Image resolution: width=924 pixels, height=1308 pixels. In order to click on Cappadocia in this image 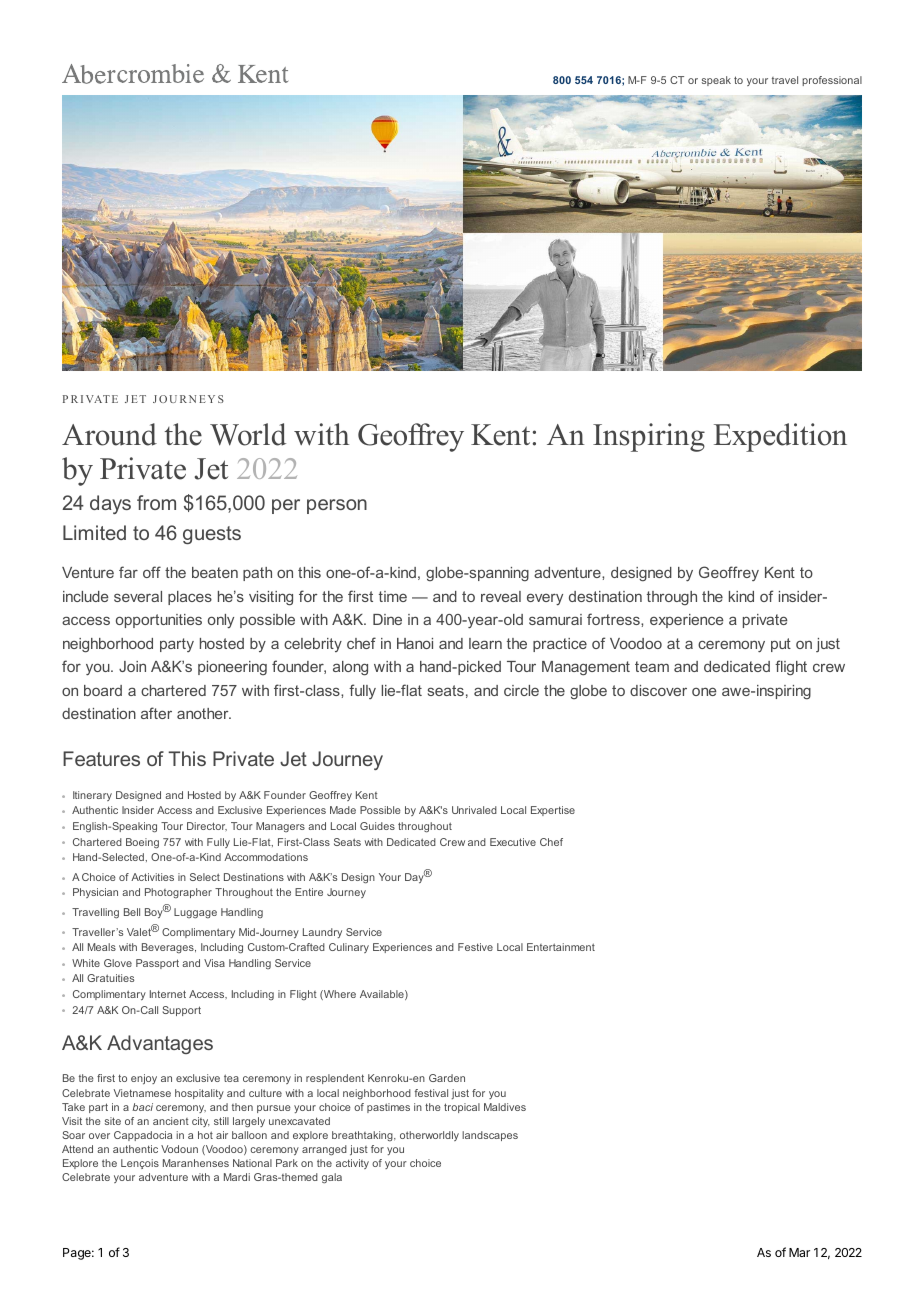, I will do `click(143, 1136)`.
